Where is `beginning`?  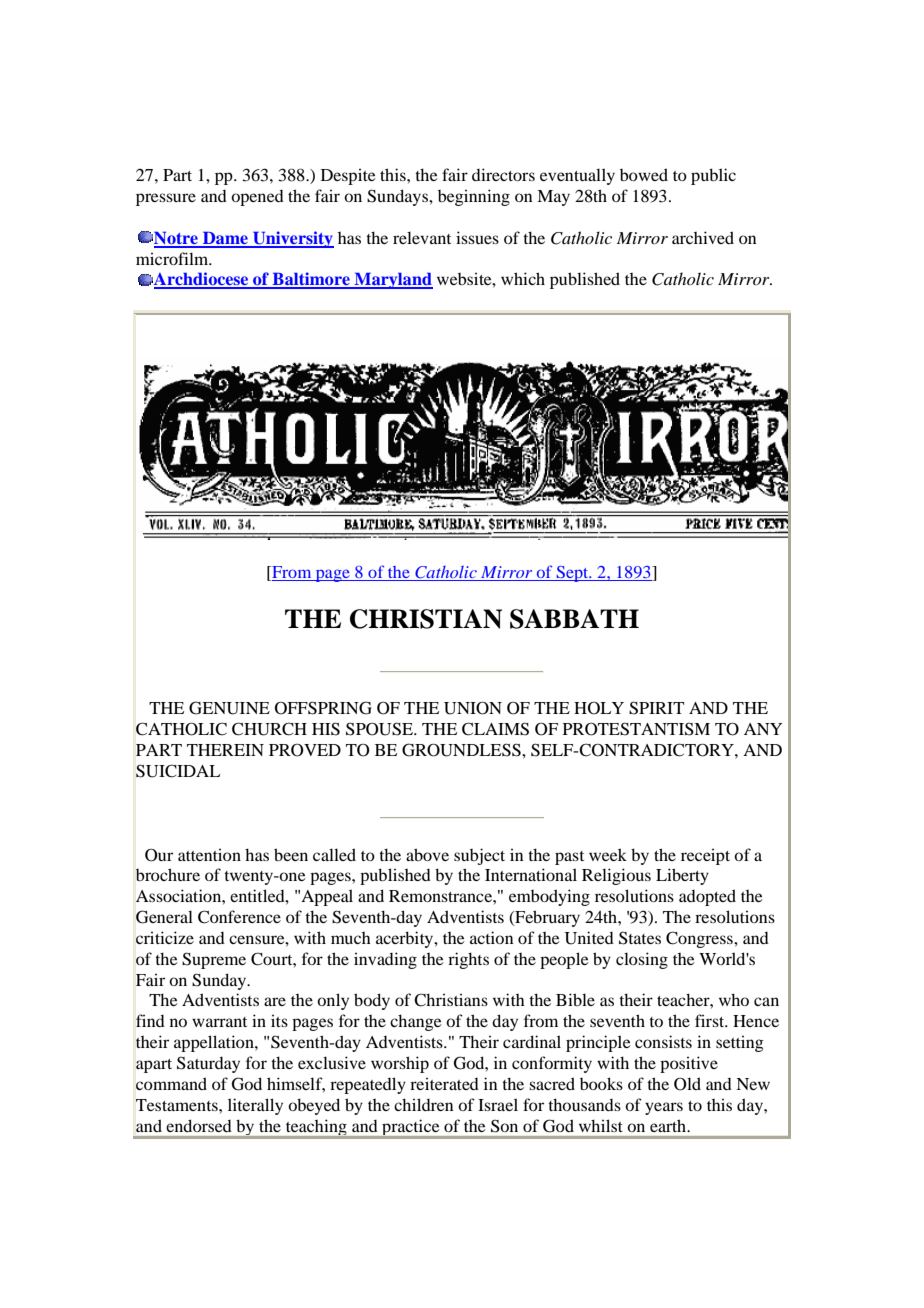 beginning is located at coordinates (474, 197).
